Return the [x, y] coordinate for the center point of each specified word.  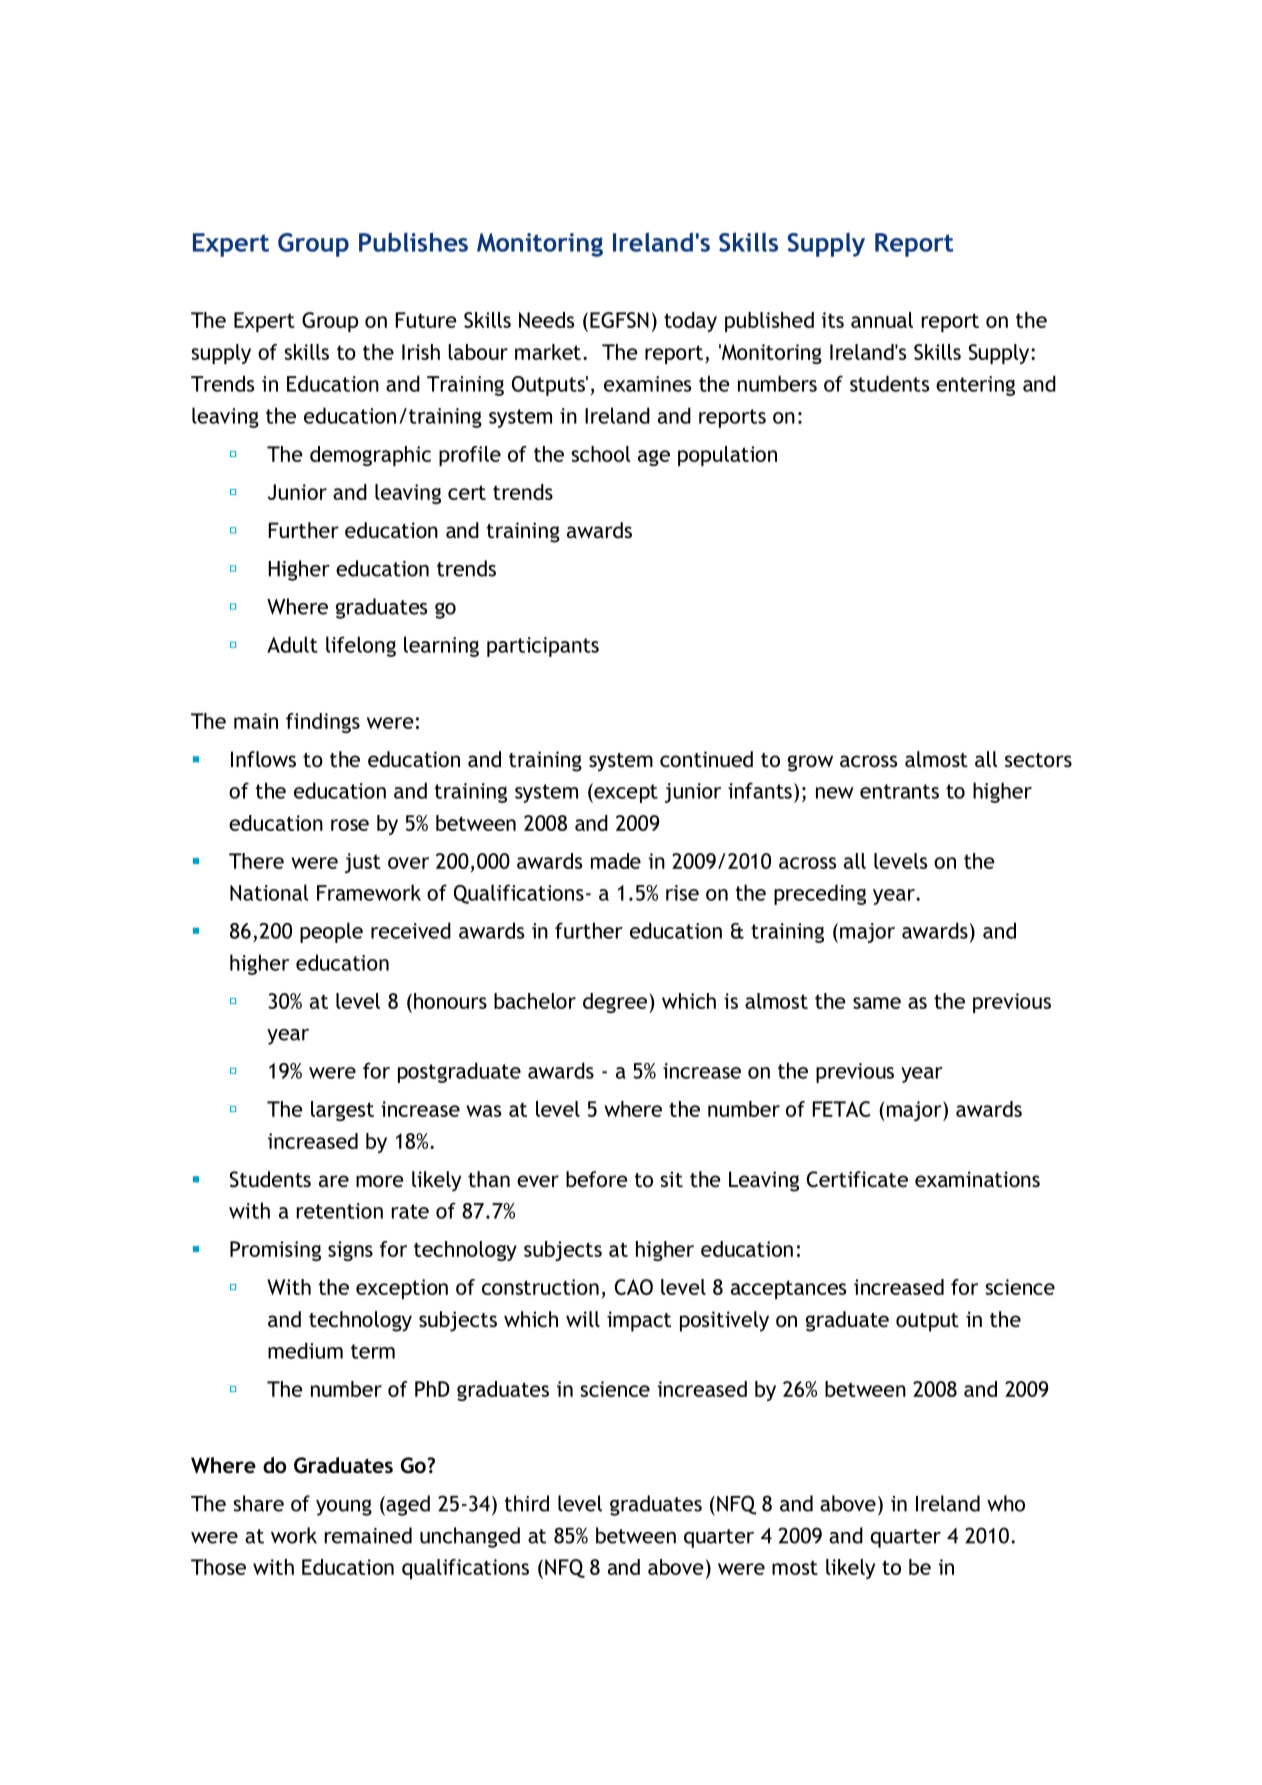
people [331, 932]
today [690, 322]
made [616, 861]
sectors [1038, 760]
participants [543, 647]
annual [882, 320]
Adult [292, 644]
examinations [977, 1179]
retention [340, 1211]
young [344, 1507]
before [597, 1179]
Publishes [413, 242]
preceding [820, 894]
